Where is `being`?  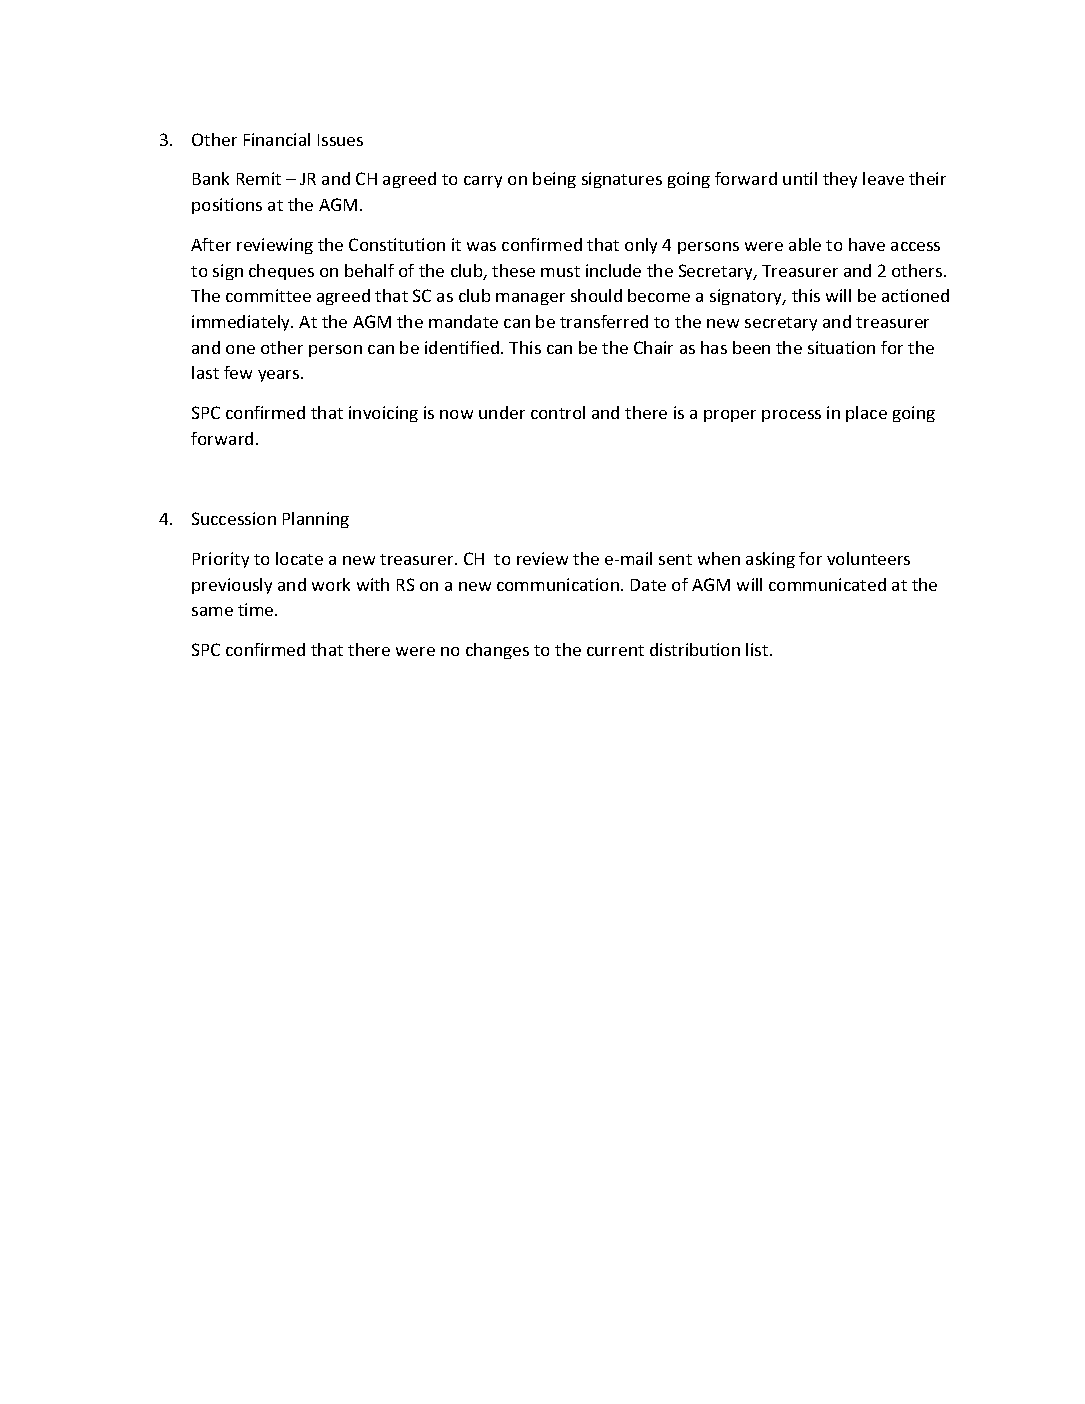
being is located at coordinates (554, 180).
